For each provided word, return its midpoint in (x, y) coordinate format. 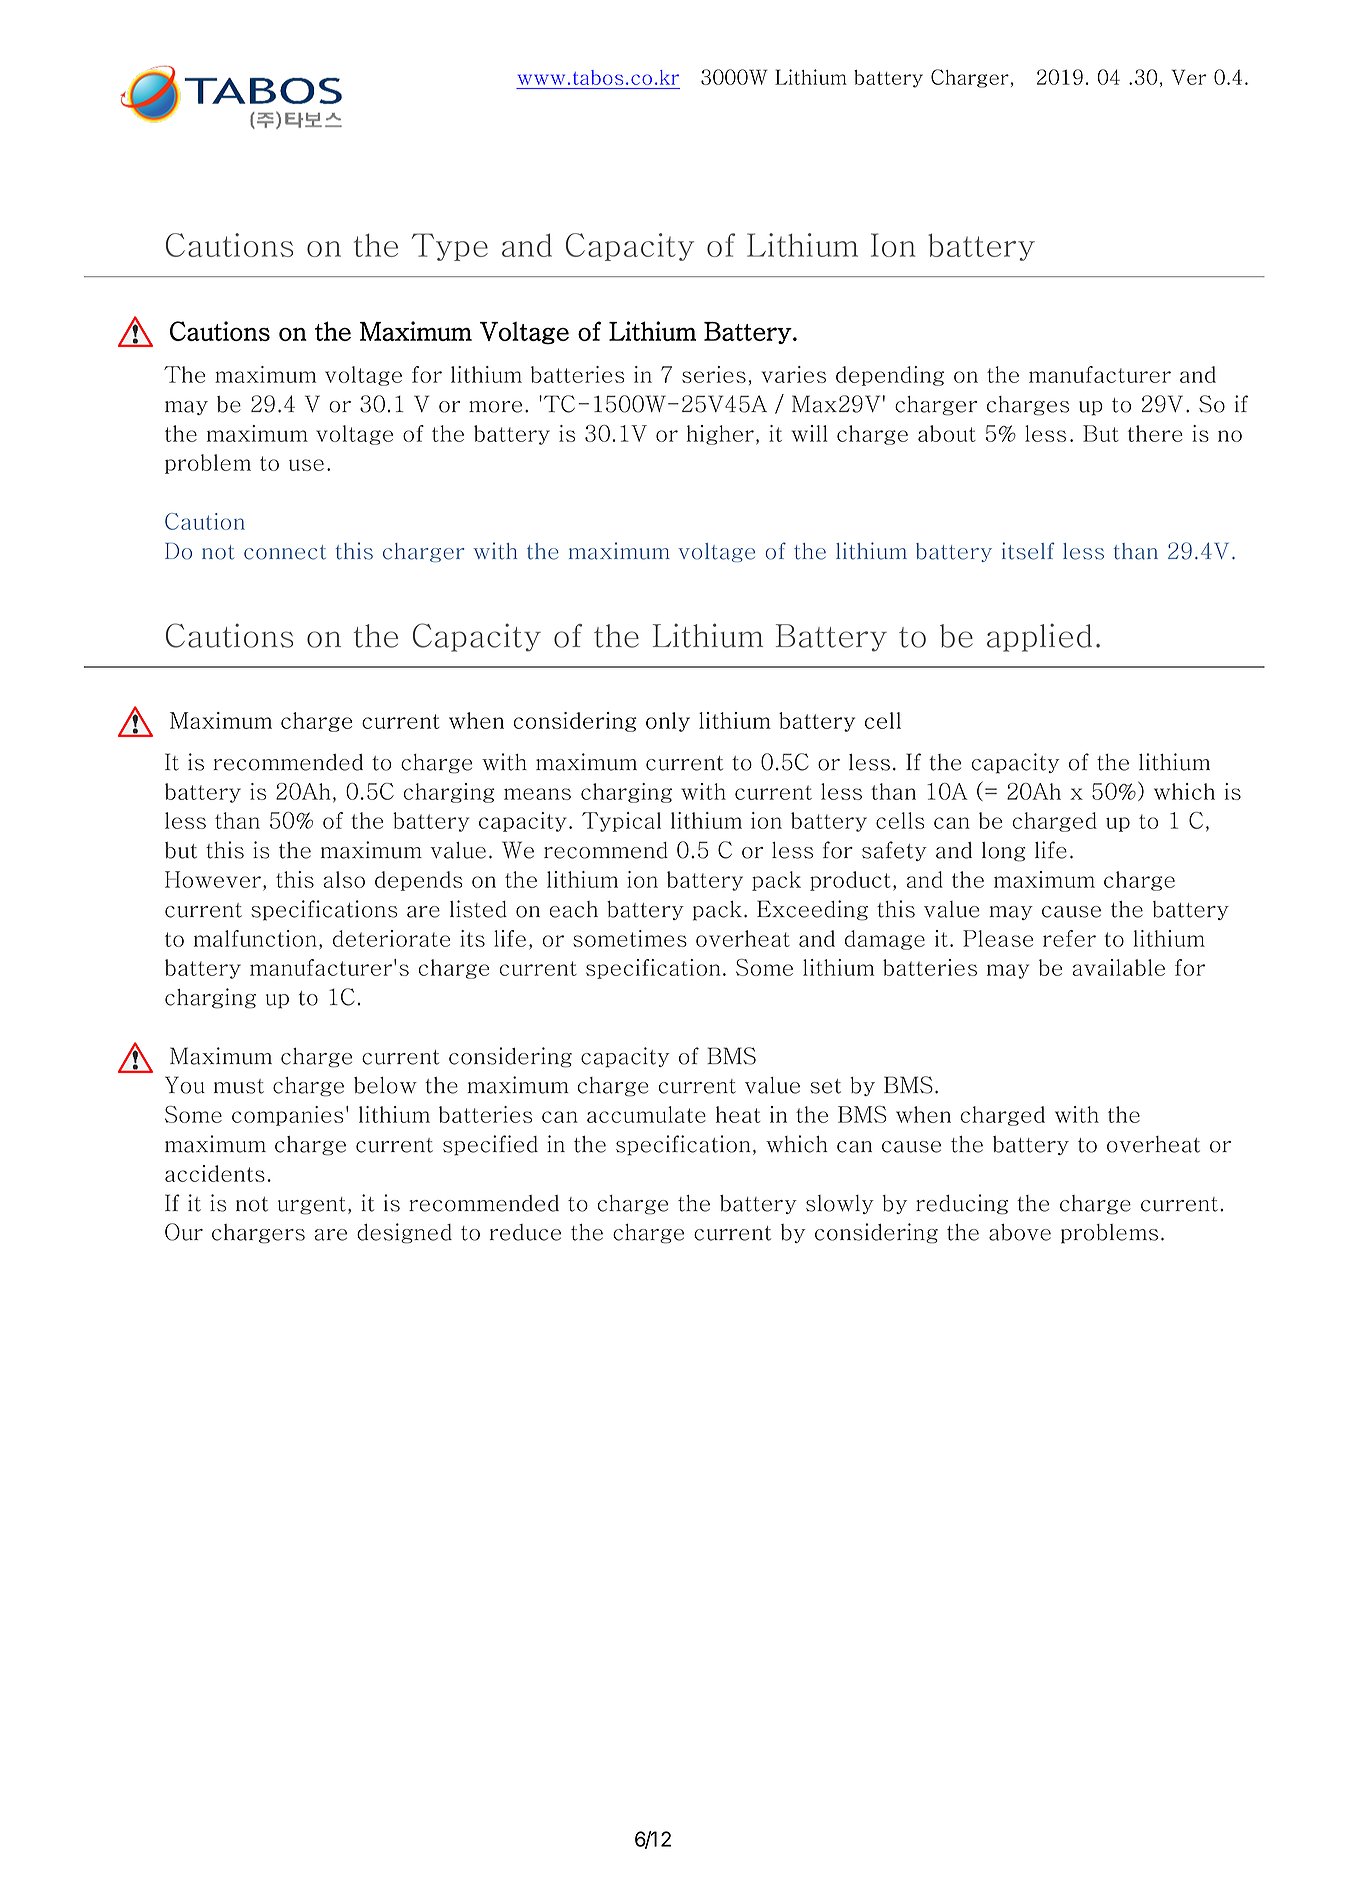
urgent (312, 1206)
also (344, 879)
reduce (525, 1232)
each (573, 909)
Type (450, 247)
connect (285, 552)
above (1020, 1232)
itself (1028, 551)
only (668, 722)
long (1004, 852)
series (714, 374)
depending (890, 376)
